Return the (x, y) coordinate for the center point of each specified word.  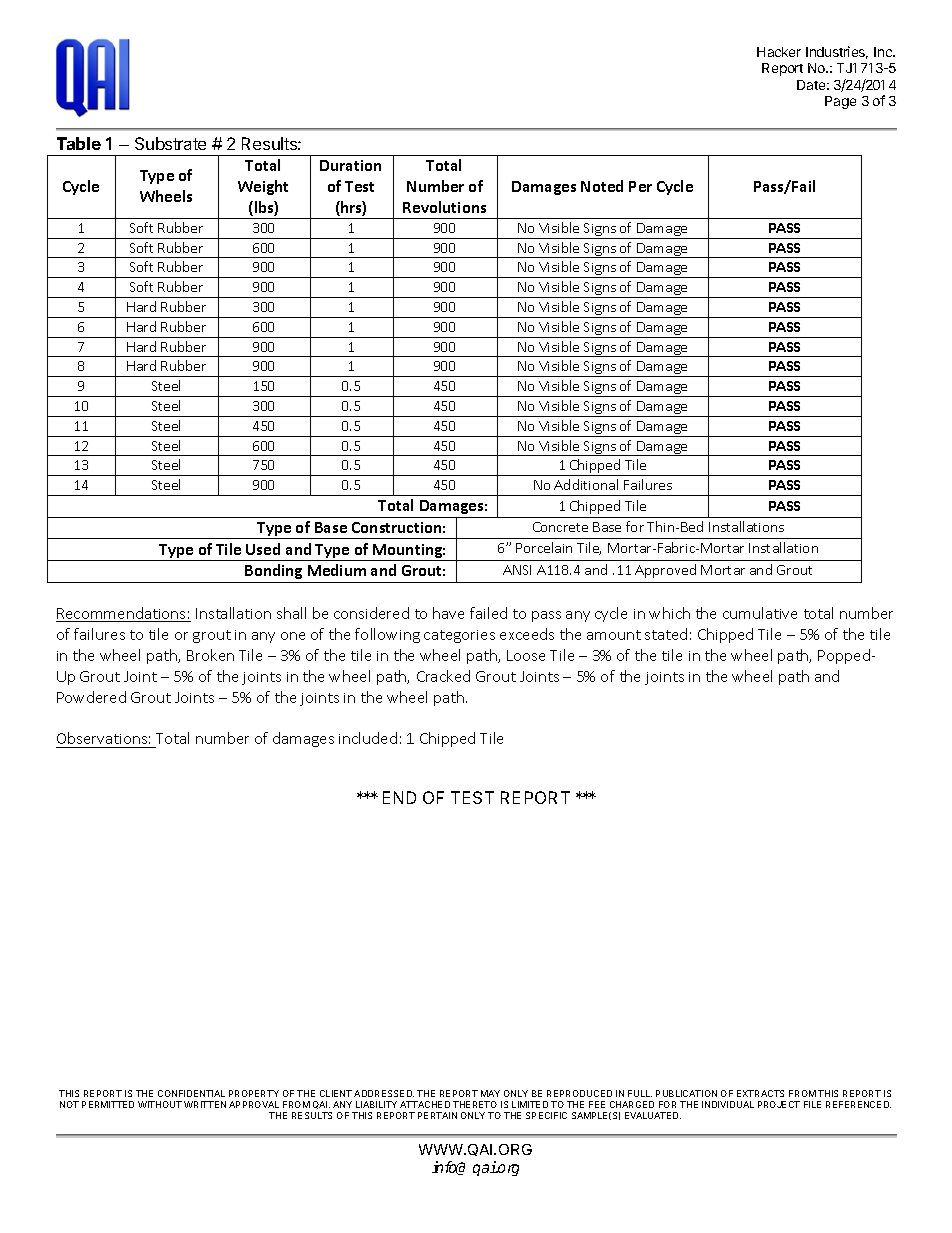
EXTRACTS (760, 1093)
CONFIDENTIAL (191, 1093)
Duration (350, 165)
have (448, 613)
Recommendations (122, 614)
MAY (490, 1093)
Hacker (779, 52)
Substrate (170, 143)
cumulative (760, 613)
